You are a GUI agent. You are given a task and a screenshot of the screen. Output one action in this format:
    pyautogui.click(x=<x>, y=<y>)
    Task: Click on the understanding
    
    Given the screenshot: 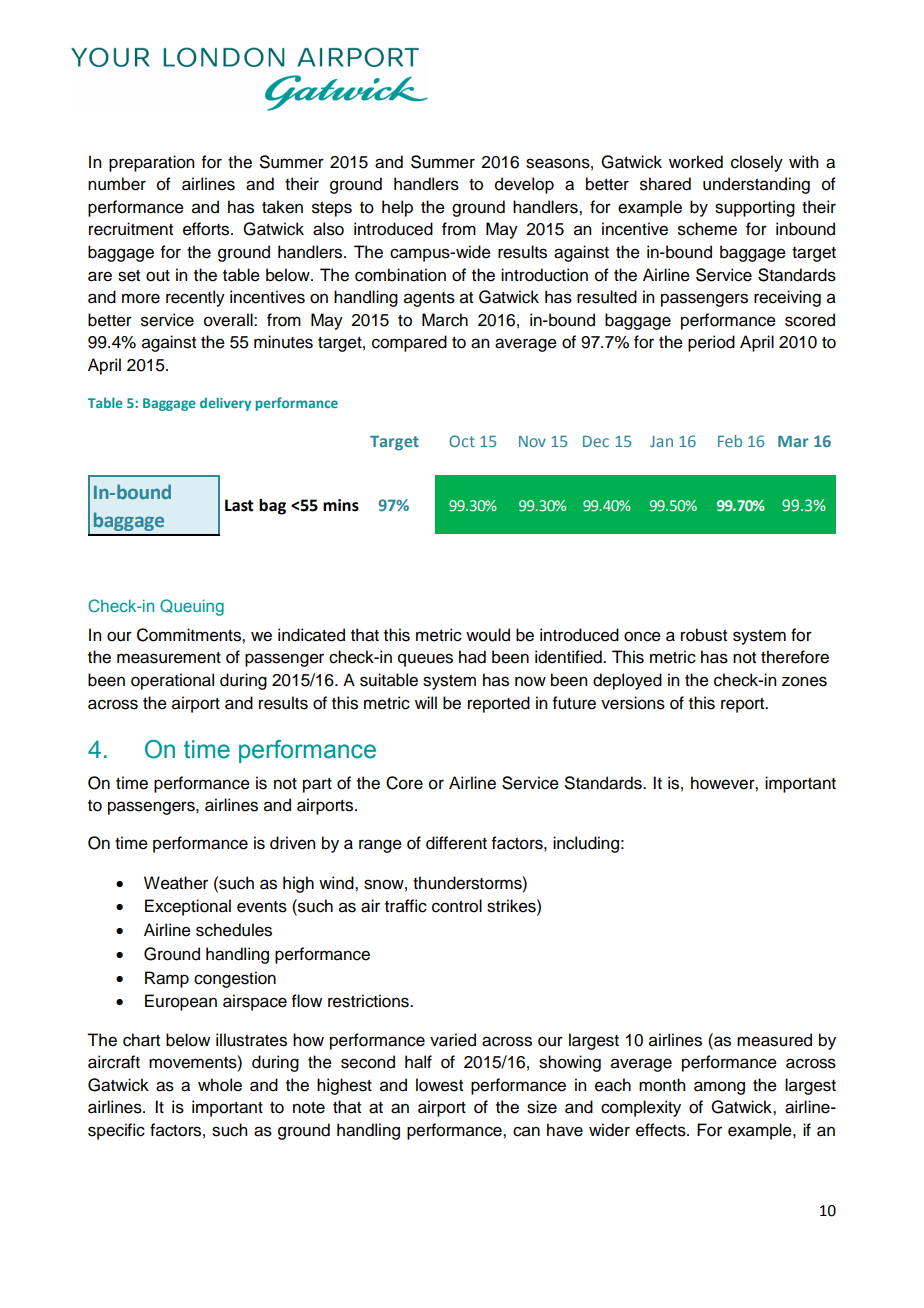 What is the action you would take?
    pyautogui.click(x=756, y=185)
